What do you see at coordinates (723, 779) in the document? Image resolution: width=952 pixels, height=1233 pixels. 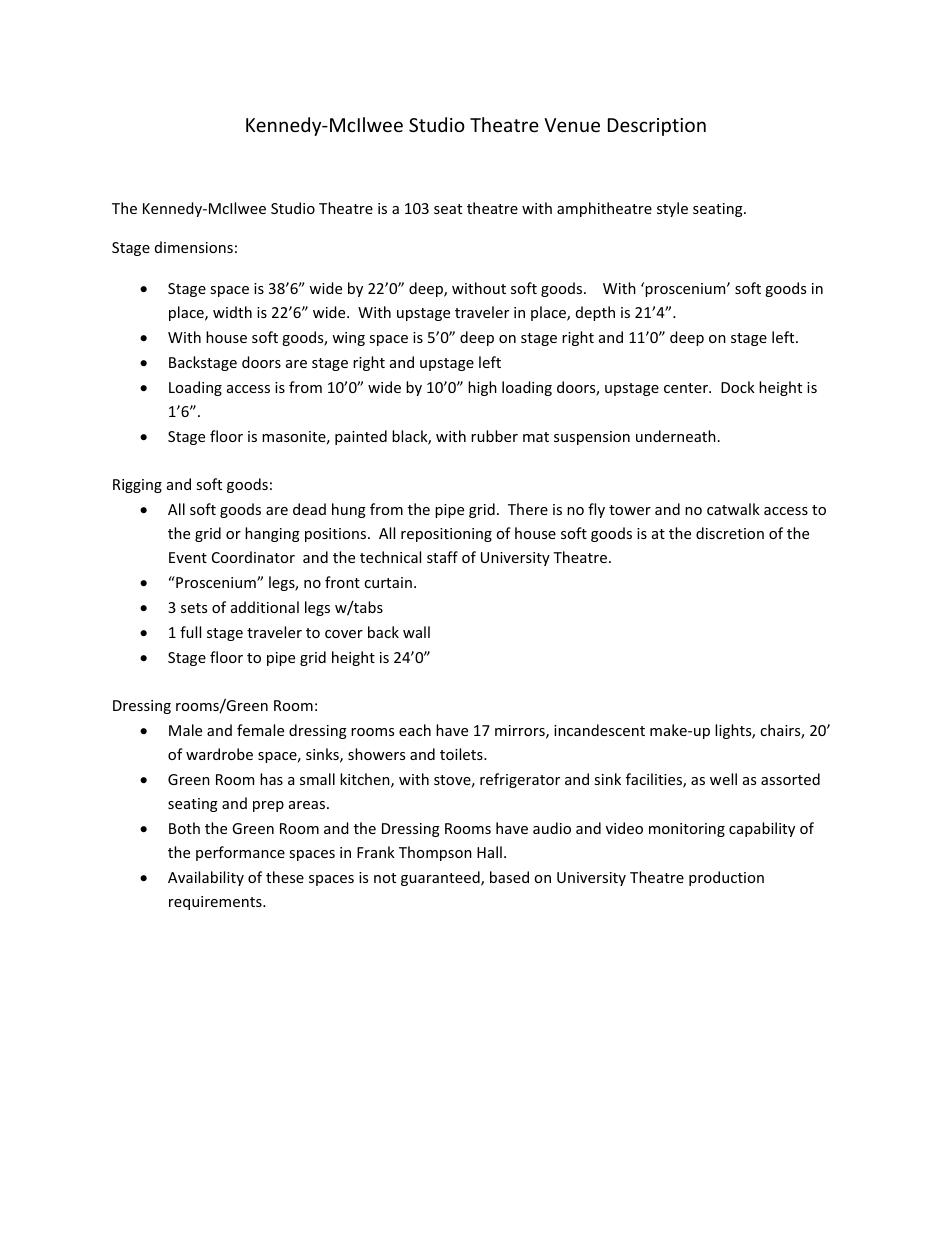 I see `well` at bounding box center [723, 779].
